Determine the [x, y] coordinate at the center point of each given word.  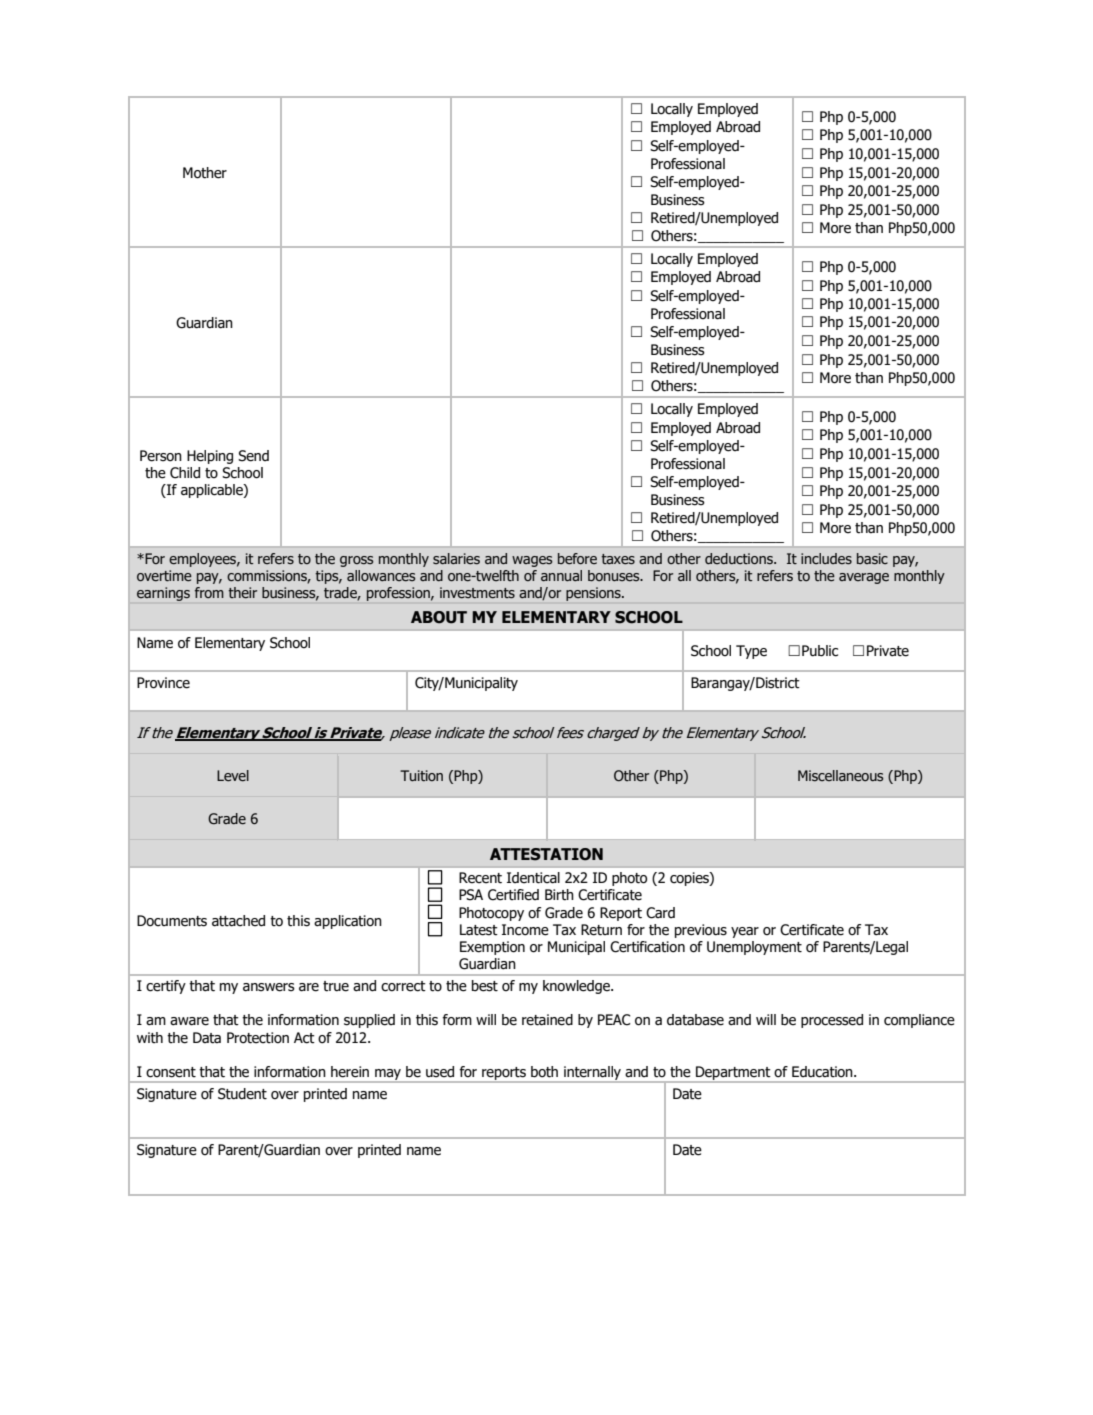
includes [826, 559]
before [577, 559]
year [745, 932]
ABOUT [439, 617]
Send [253, 456]
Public [820, 651]
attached [238, 921]
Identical [533, 878]
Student [242, 1094]
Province [163, 683]
